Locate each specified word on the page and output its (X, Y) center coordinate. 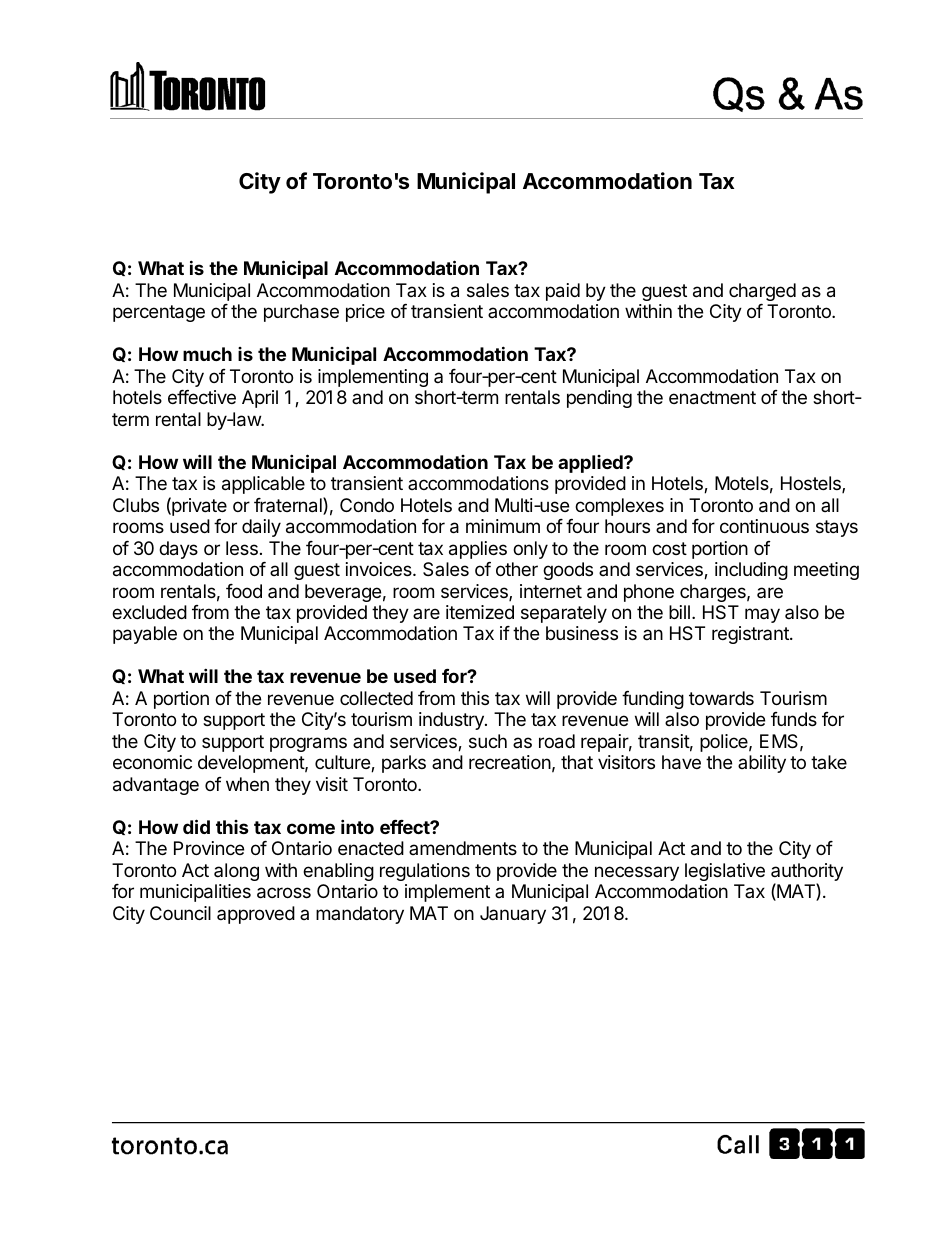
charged (762, 292)
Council (180, 913)
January (513, 915)
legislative (725, 872)
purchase (301, 313)
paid (563, 292)
